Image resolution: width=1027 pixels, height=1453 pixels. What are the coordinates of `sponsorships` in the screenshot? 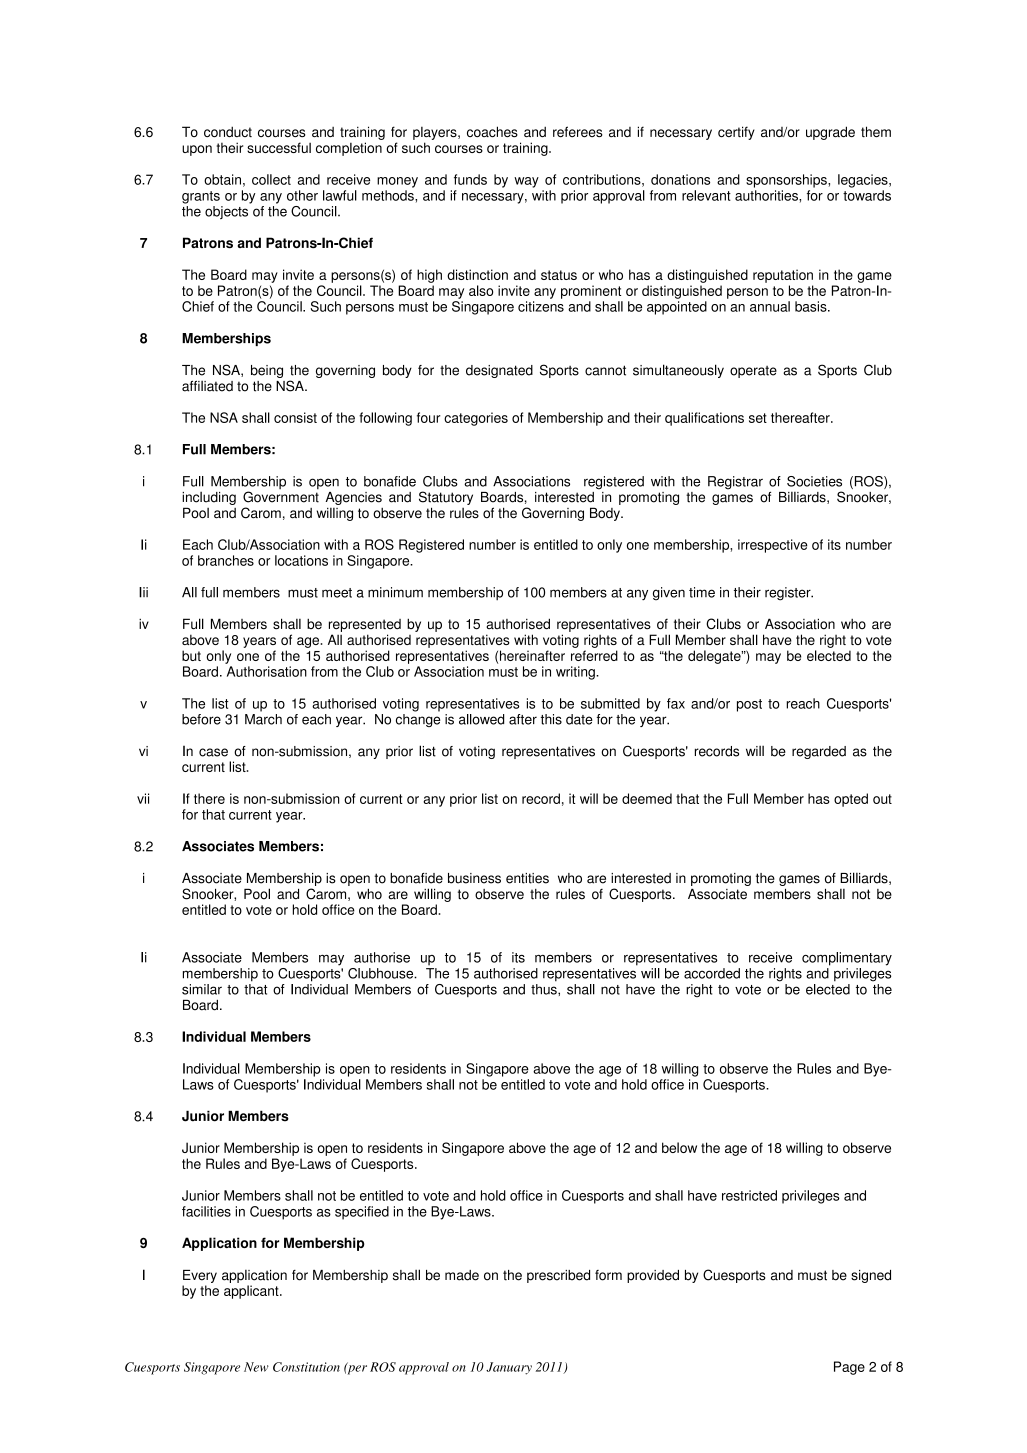 It's located at (787, 181).
